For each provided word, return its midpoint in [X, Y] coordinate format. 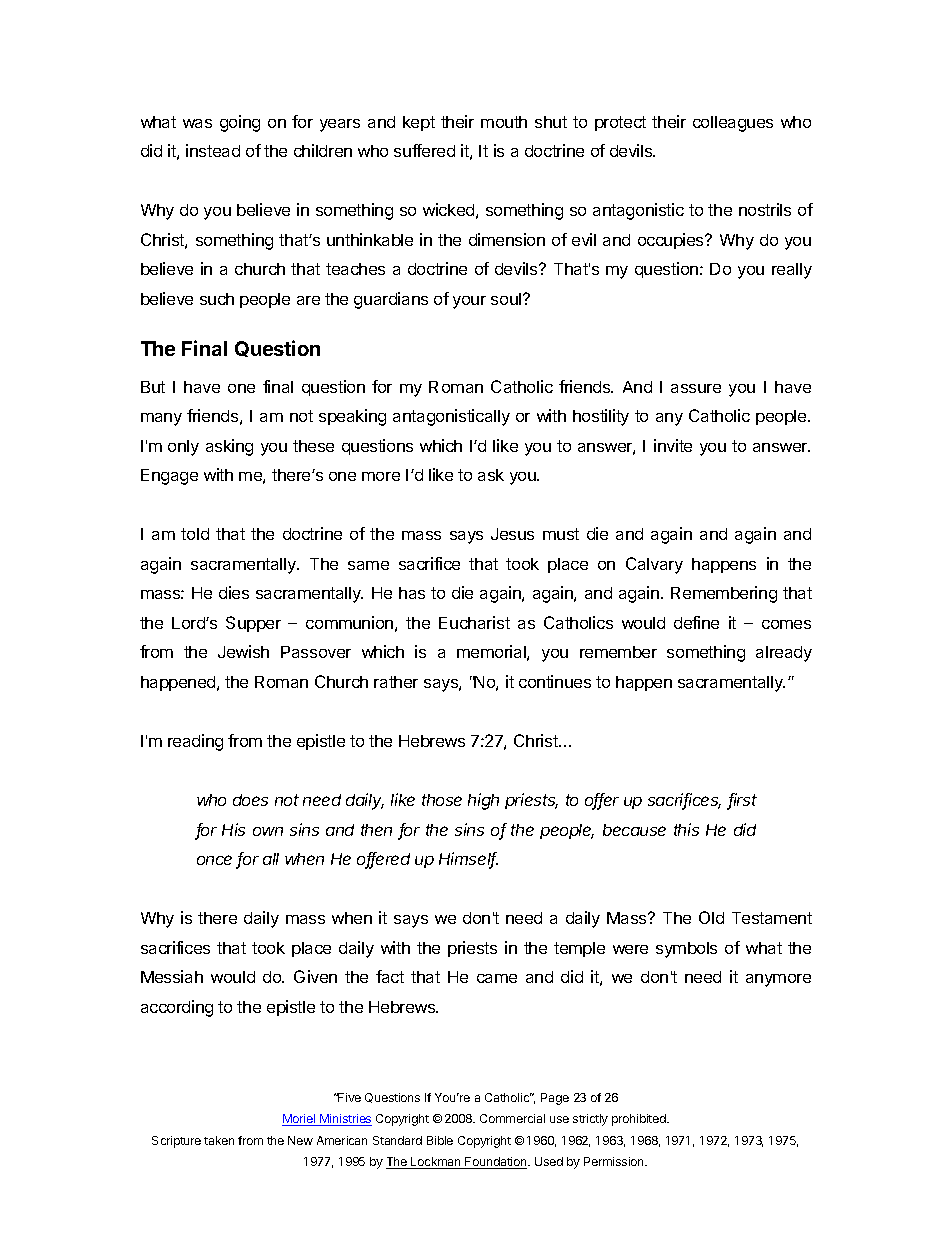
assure [696, 388]
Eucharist [474, 622]
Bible [440, 1140]
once [214, 860]
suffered [424, 150]
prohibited [640, 1120]
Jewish [243, 651]
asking [229, 447]
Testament [772, 918]
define [696, 622]
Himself [468, 860]
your [469, 302]
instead [213, 150]
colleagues [733, 124]
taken [219, 1140]
